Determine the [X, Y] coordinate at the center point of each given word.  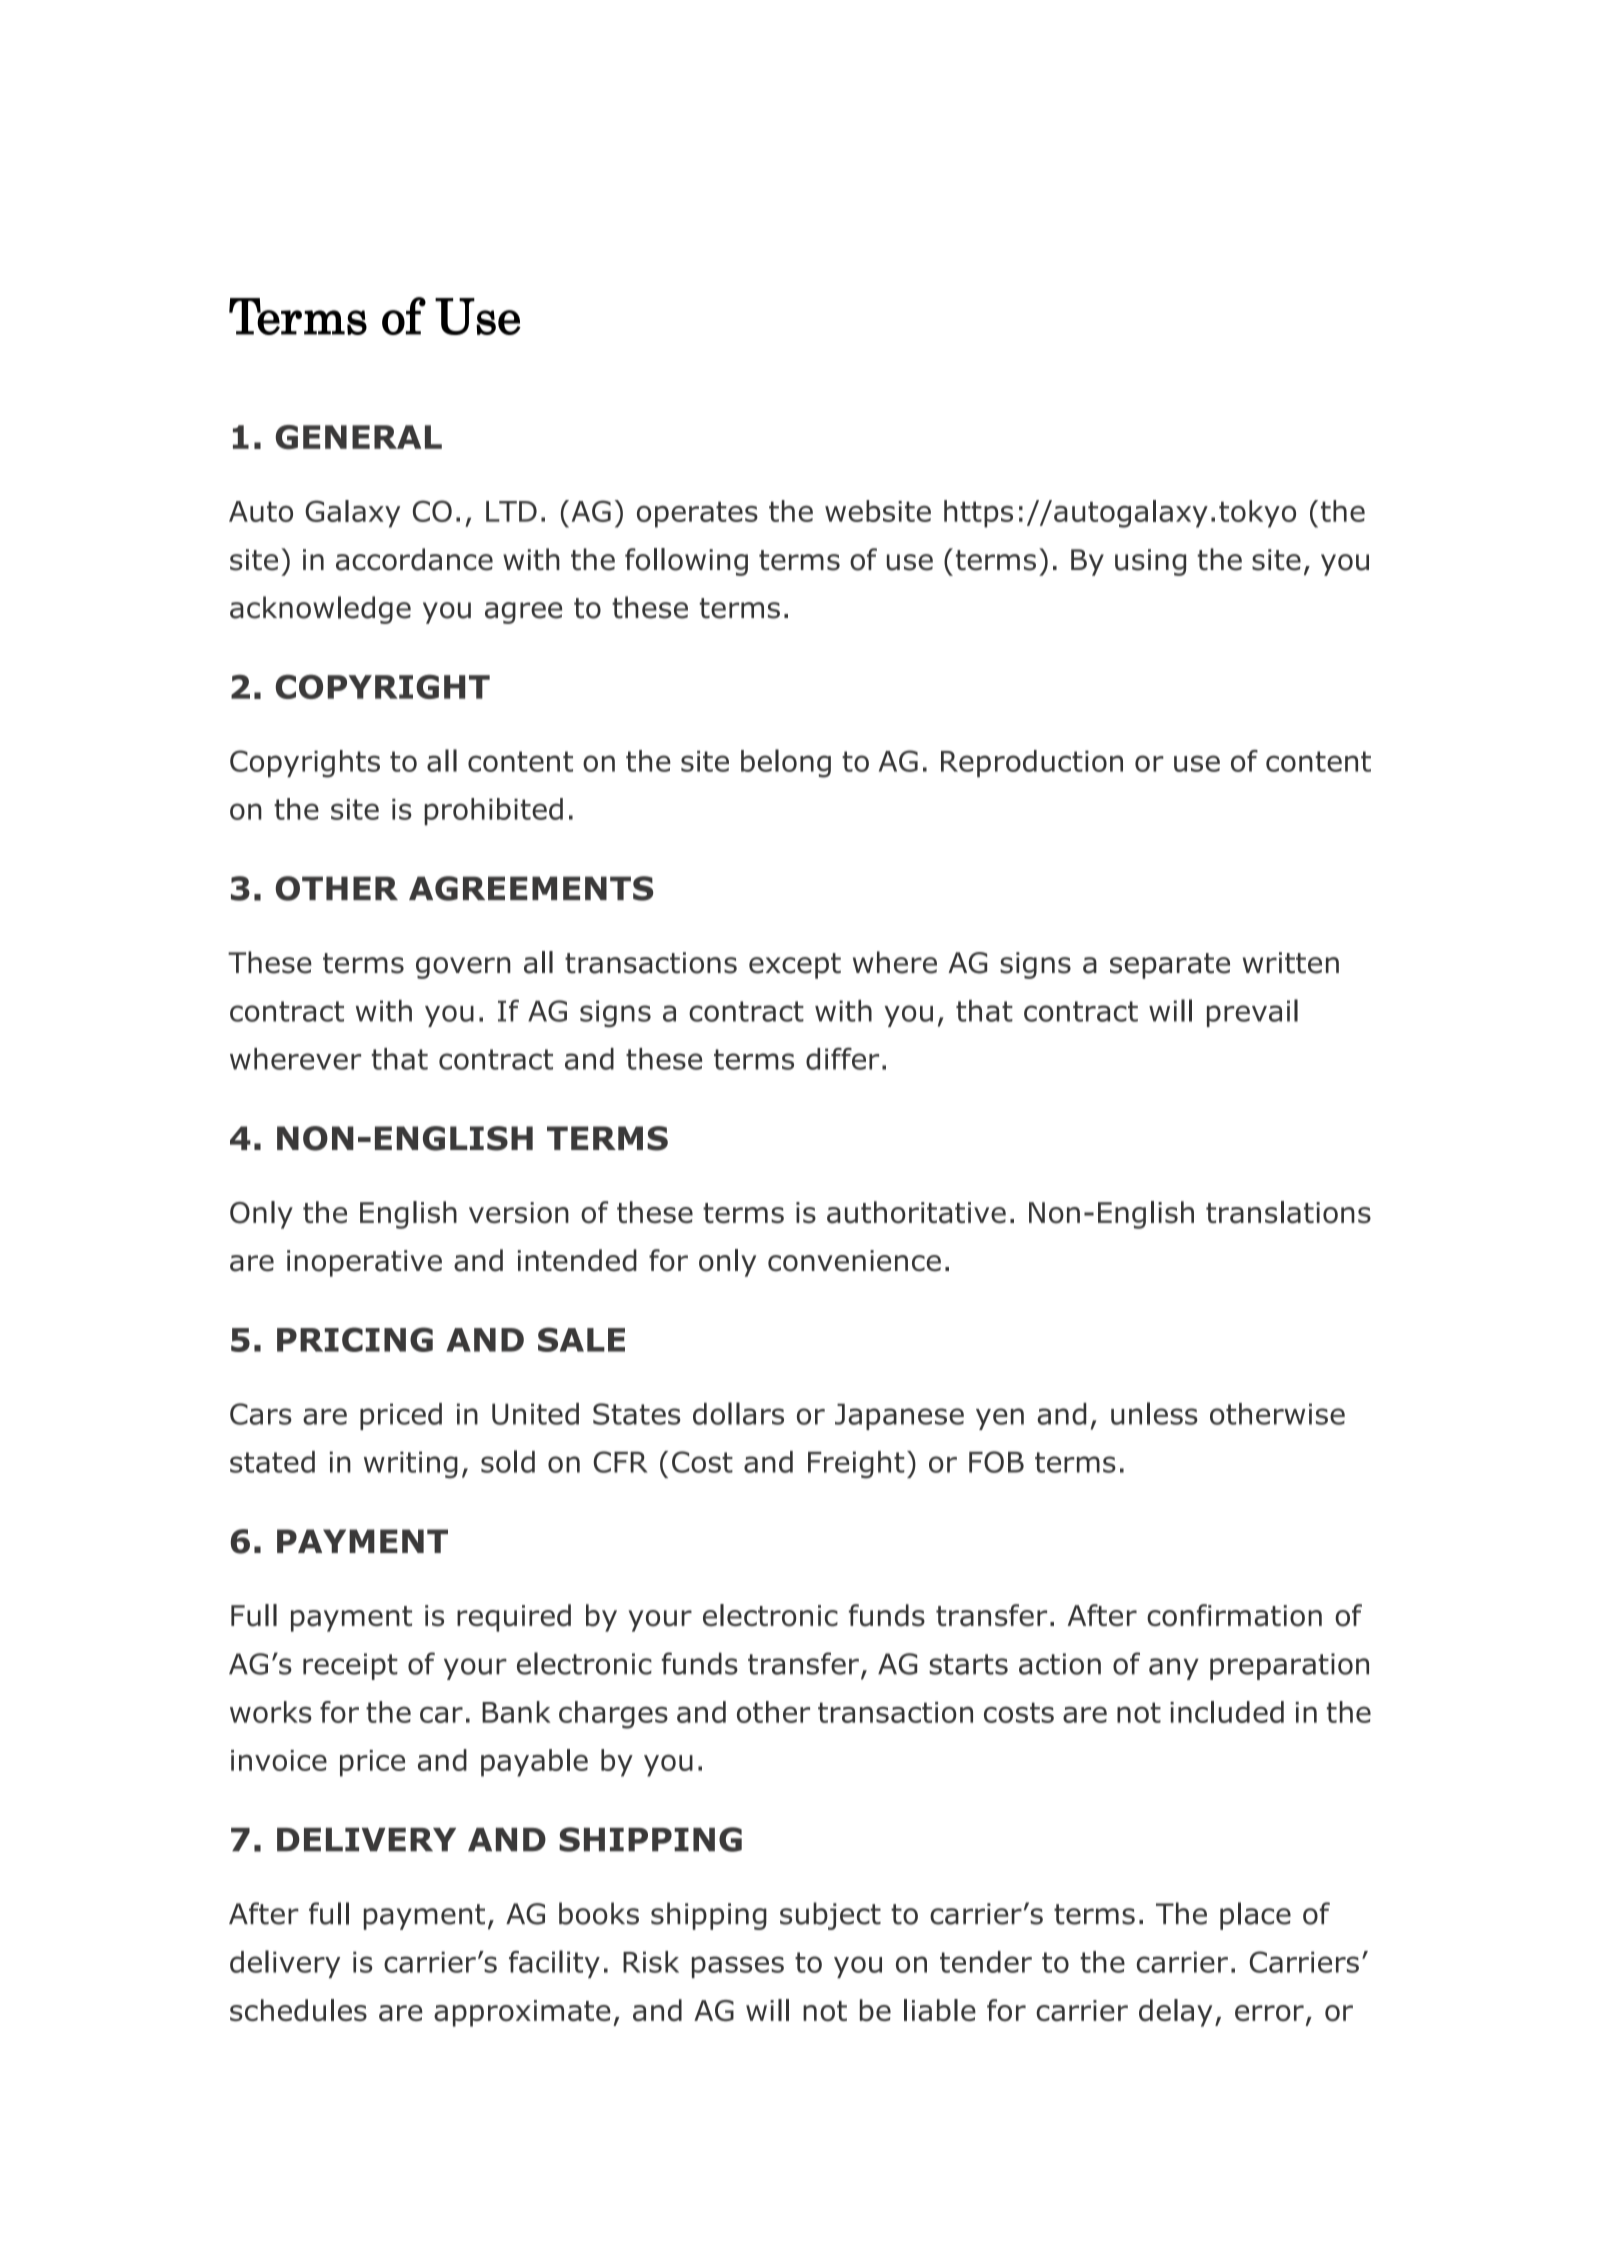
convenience [854, 1261]
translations [1288, 1212]
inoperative [364, 1263]
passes [738, 1967]
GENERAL [359, 437]
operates [697, 514]
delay [1175, 2013]
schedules [298, 2010]
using [1150, 562]
